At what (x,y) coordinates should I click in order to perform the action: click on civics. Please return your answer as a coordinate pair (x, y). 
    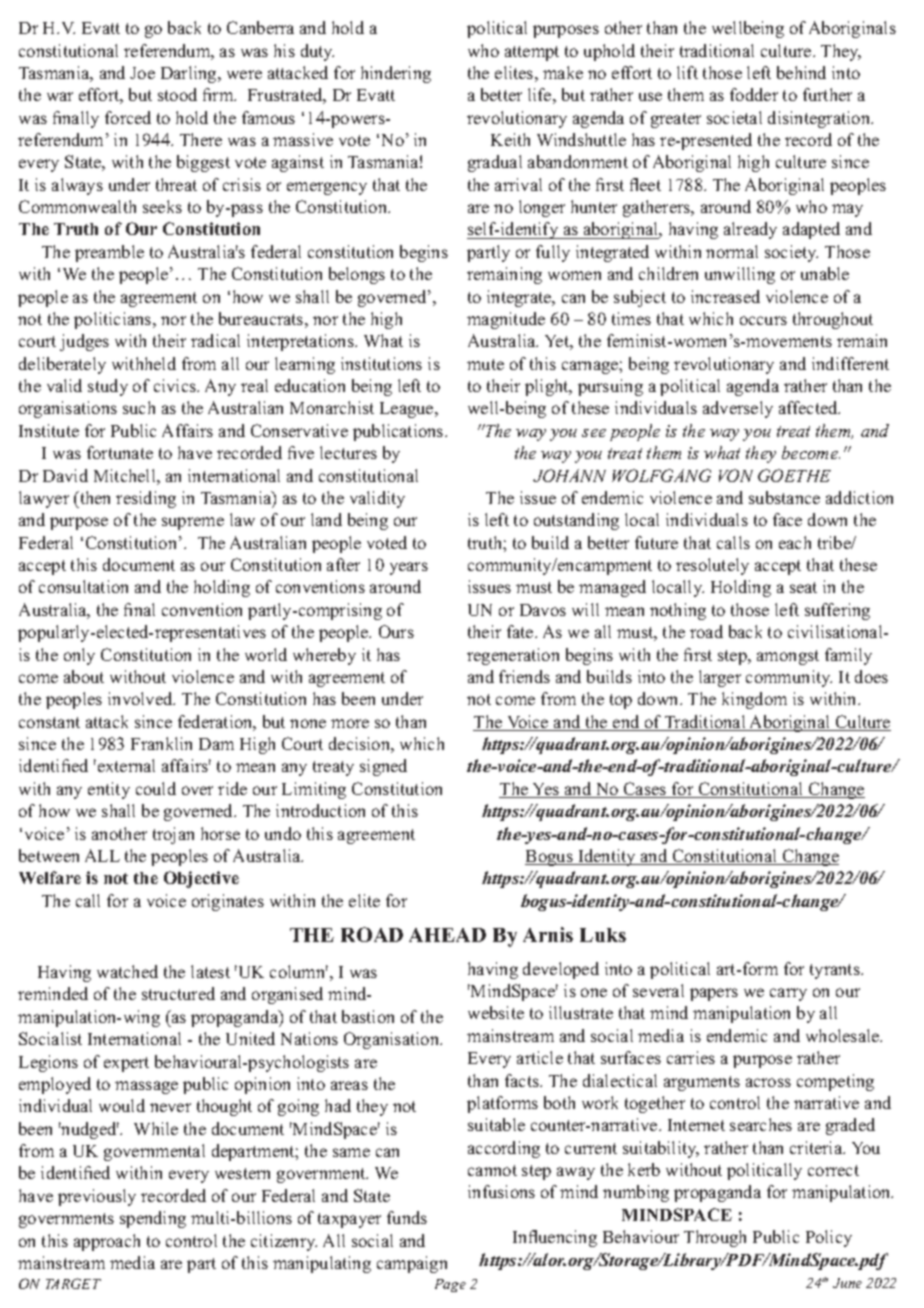
    Looking at the image, I should click on (176, 385).
